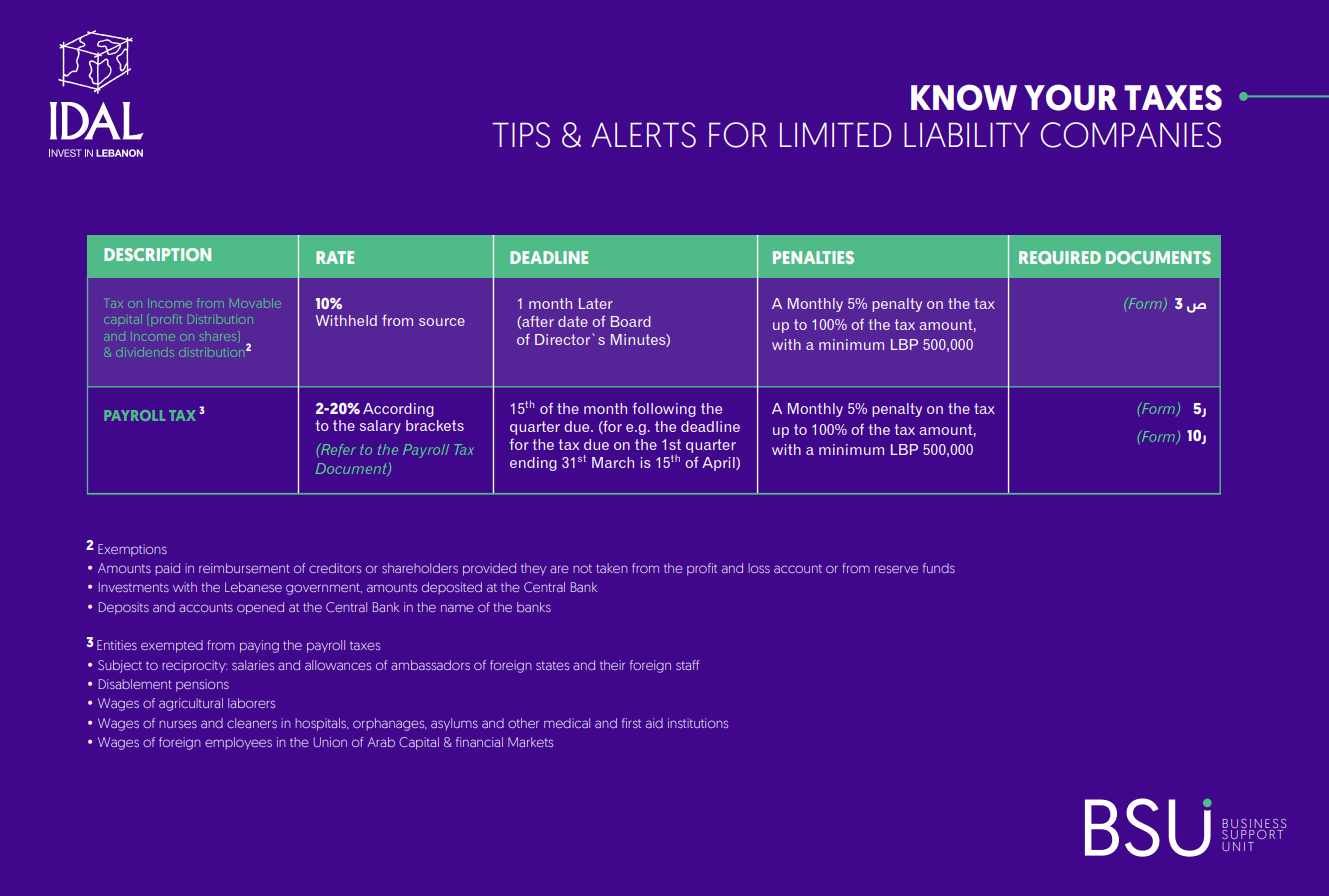 This page has width=1329, height=896. I want to click on Later, so click(596, 303).
